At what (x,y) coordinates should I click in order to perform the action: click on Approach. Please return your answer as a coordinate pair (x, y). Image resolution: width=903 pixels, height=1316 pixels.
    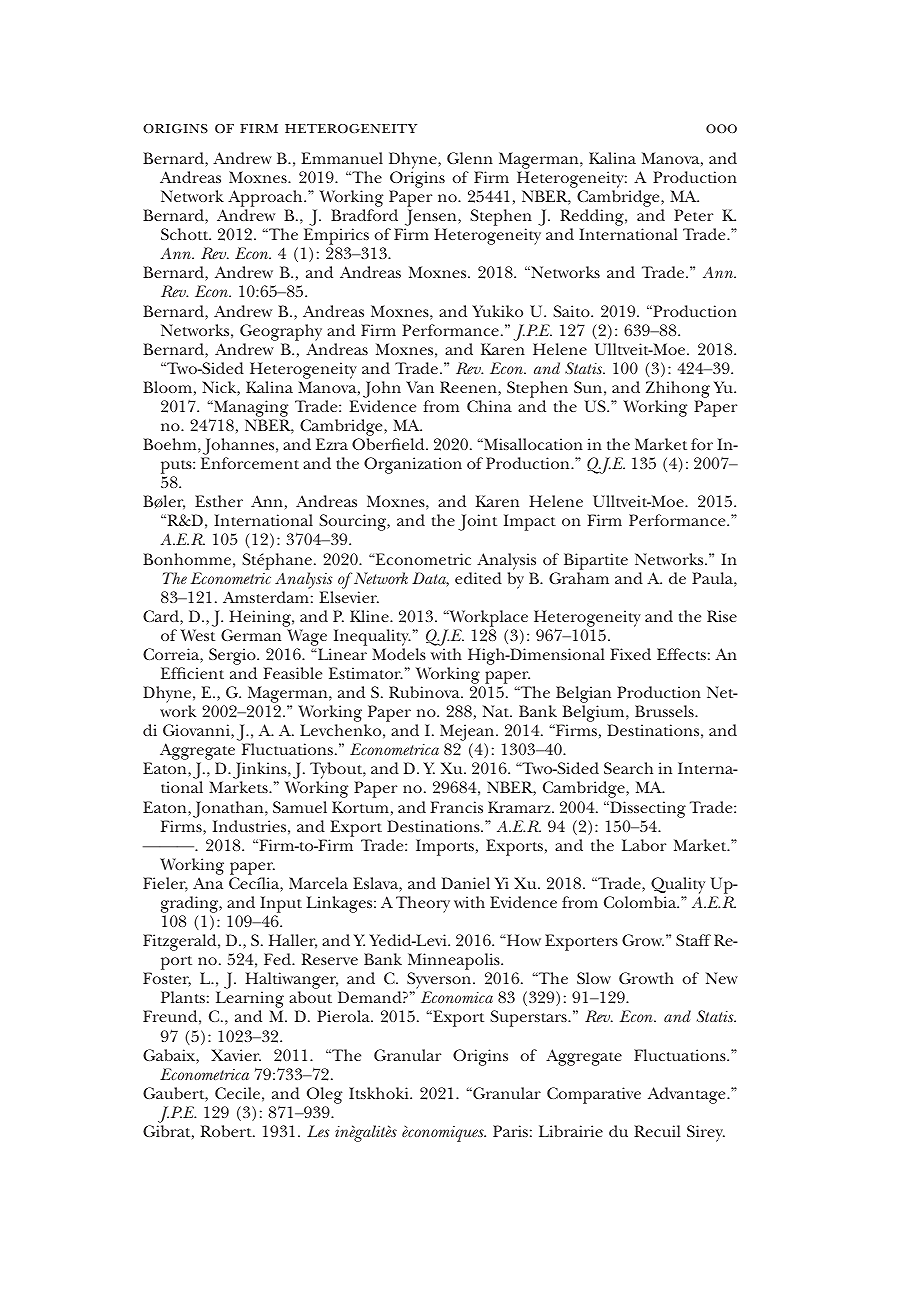
    Looking at the image, I should click on (266, 200).
